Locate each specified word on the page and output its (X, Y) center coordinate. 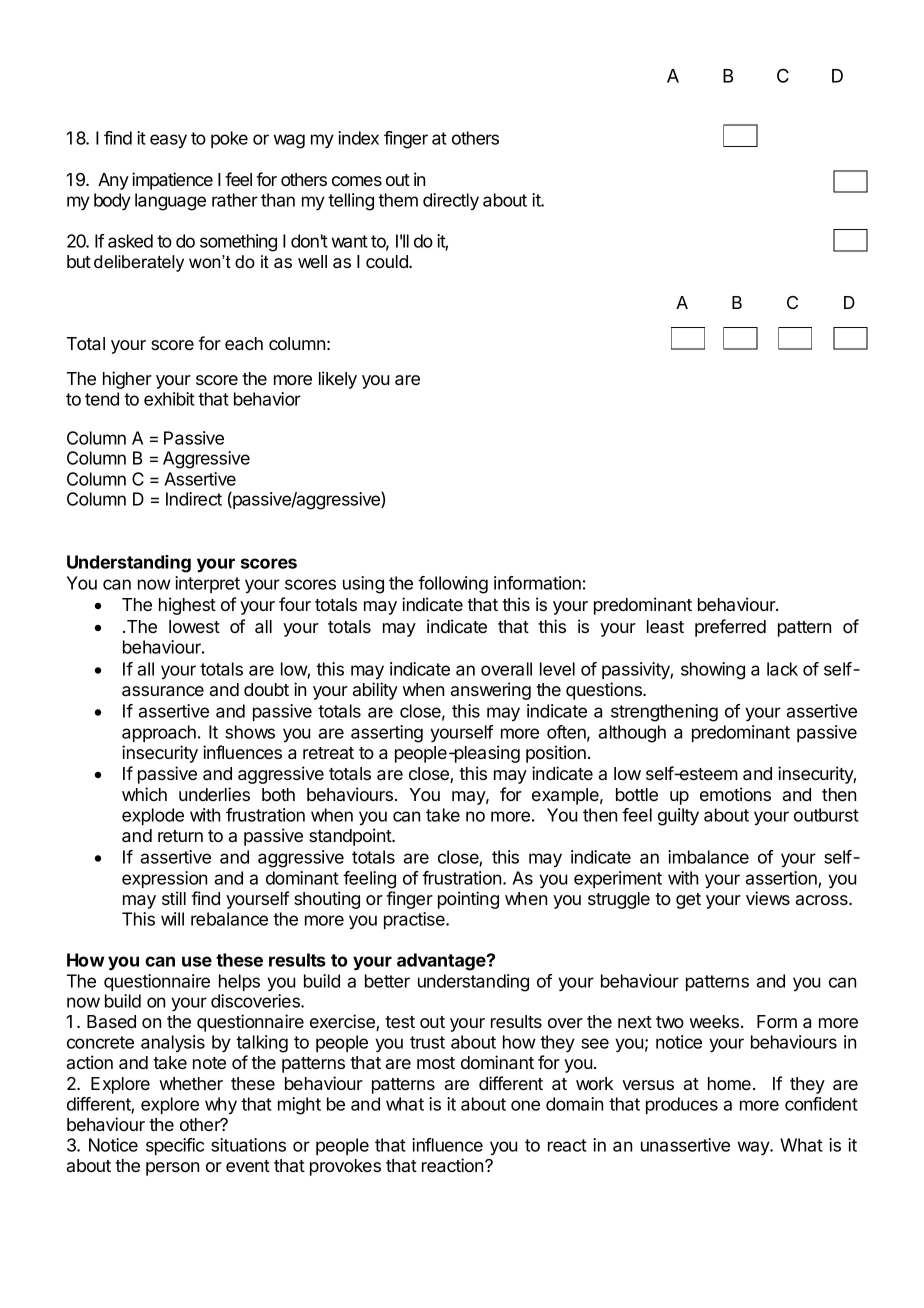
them (398, 200)
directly (451, 201)
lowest (194, 626)
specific (175, 1146)
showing (713, 671)
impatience (172, 181)
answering (491, 691)
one (525, 1105)
